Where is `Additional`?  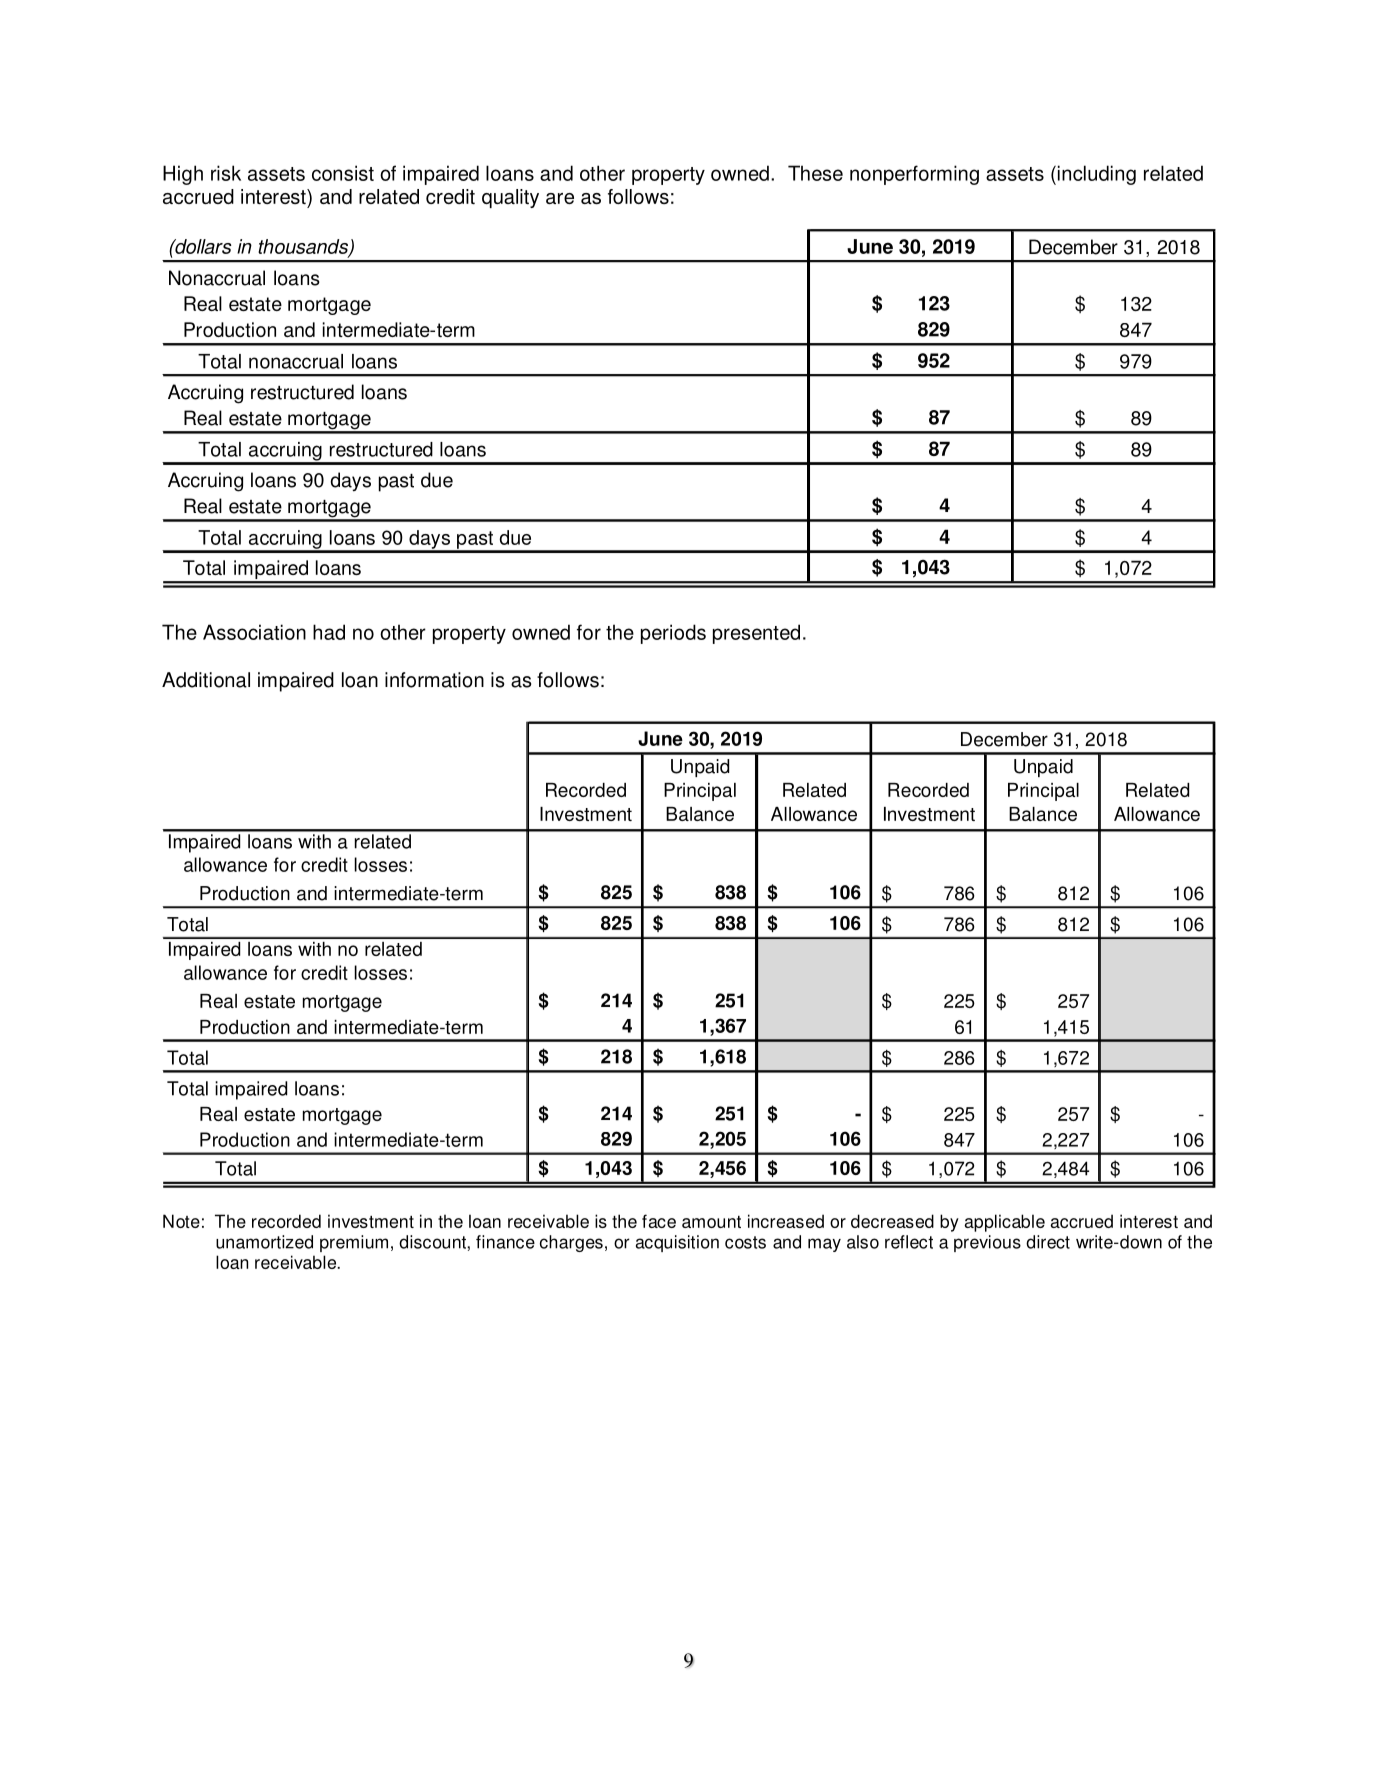
Additional is located at coordinates (206, 680).
